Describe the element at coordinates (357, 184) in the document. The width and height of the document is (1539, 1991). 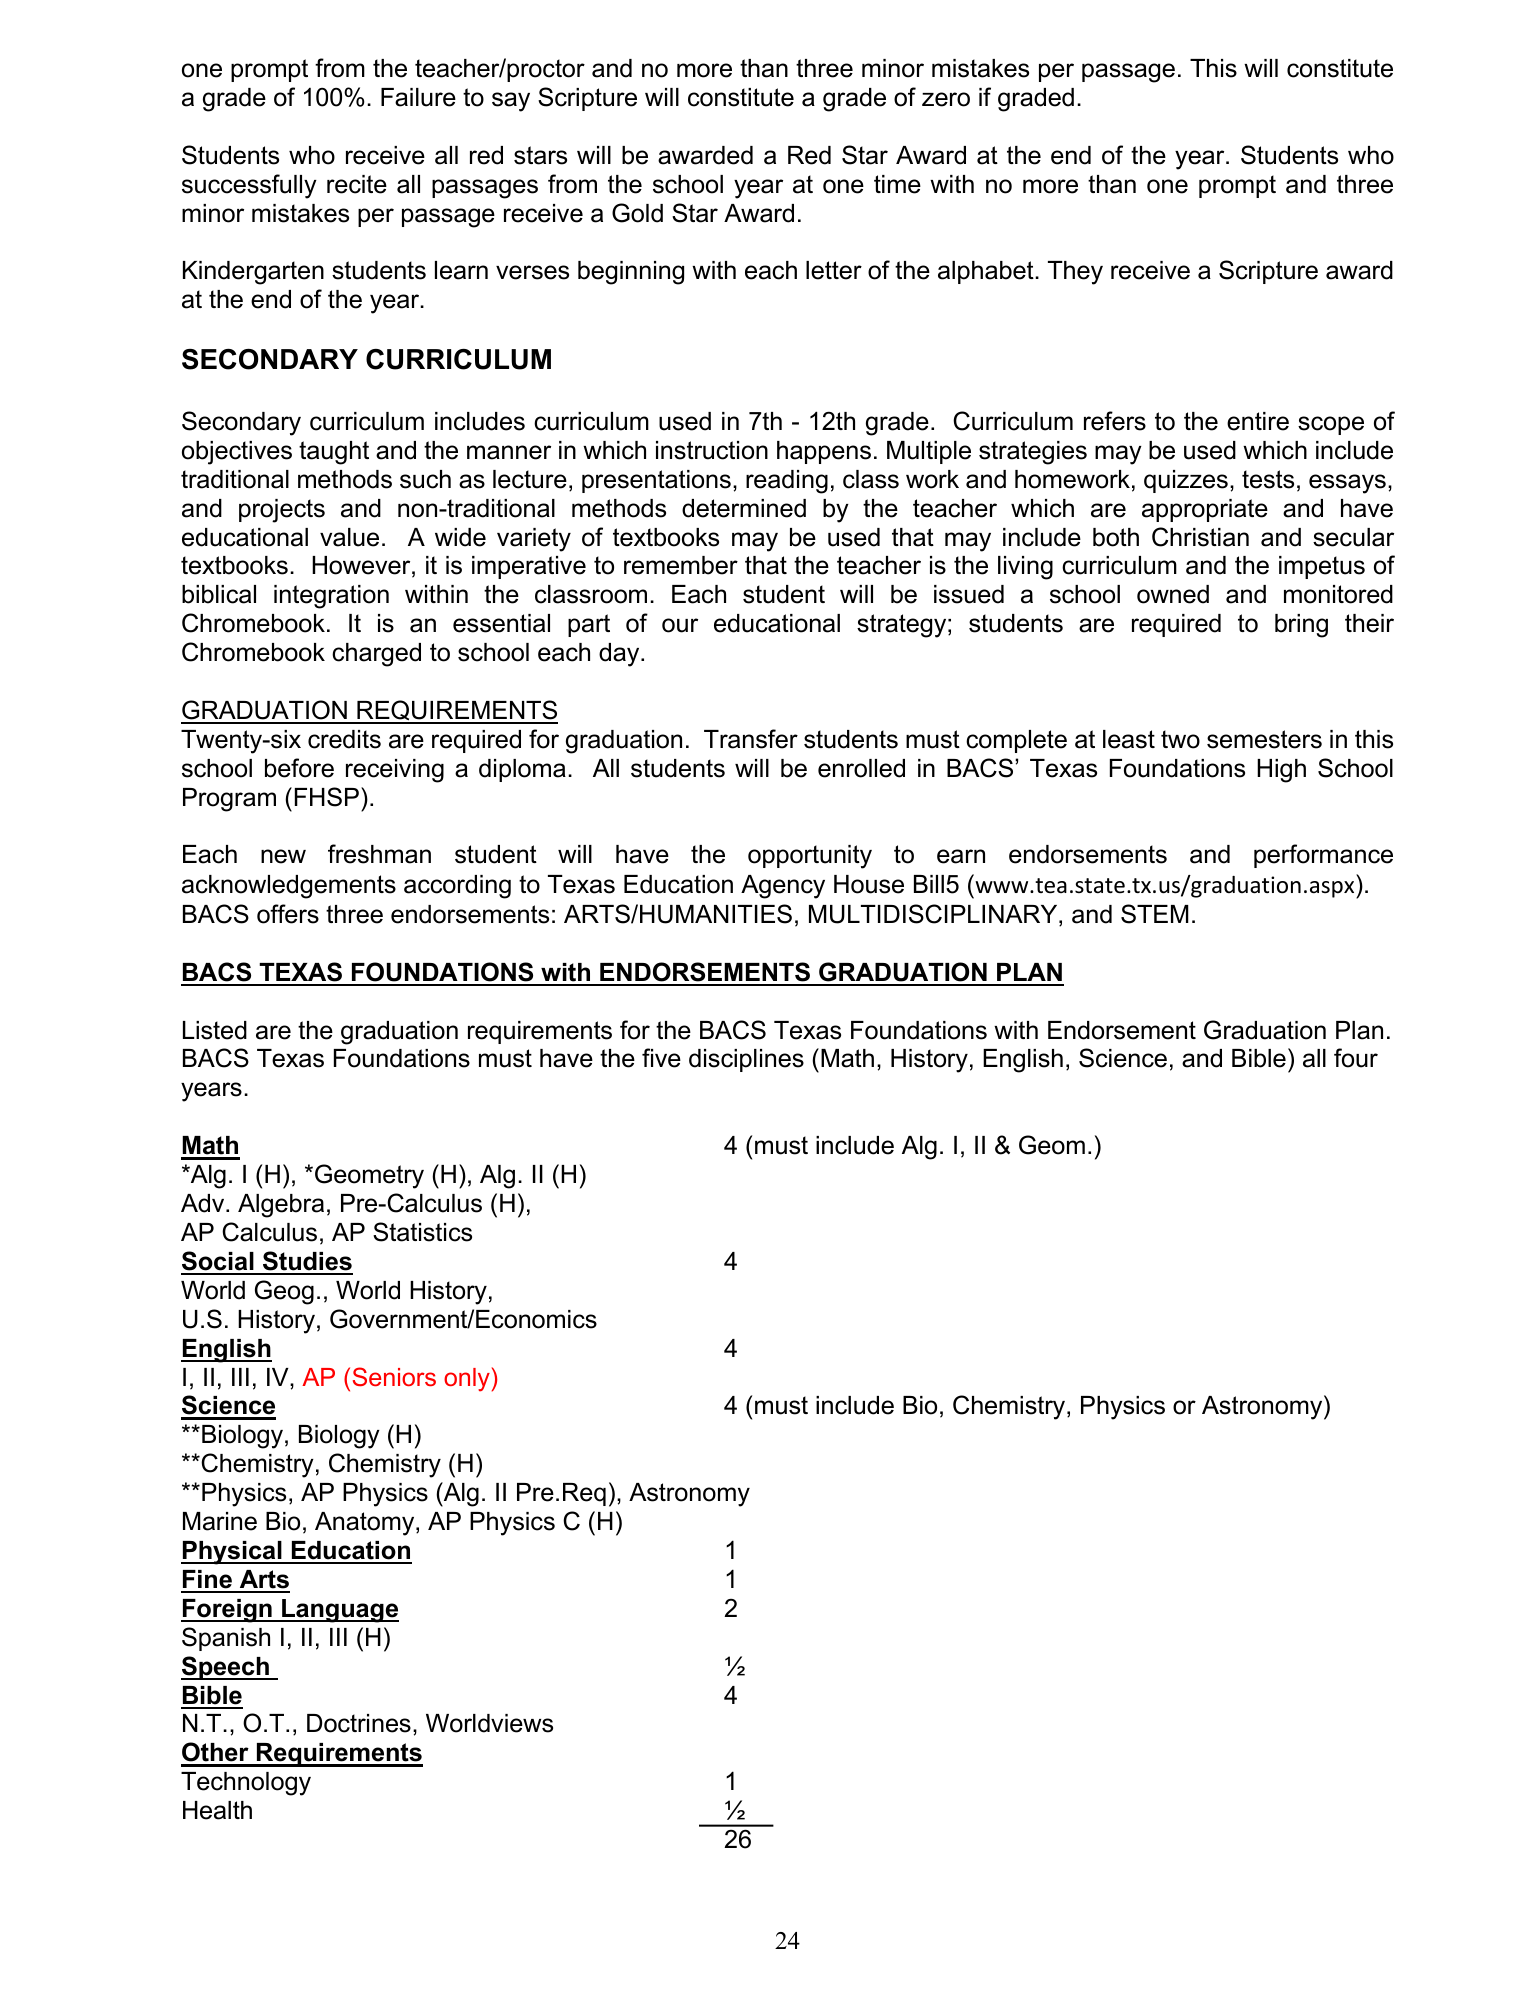
I see `recite` at that location.
